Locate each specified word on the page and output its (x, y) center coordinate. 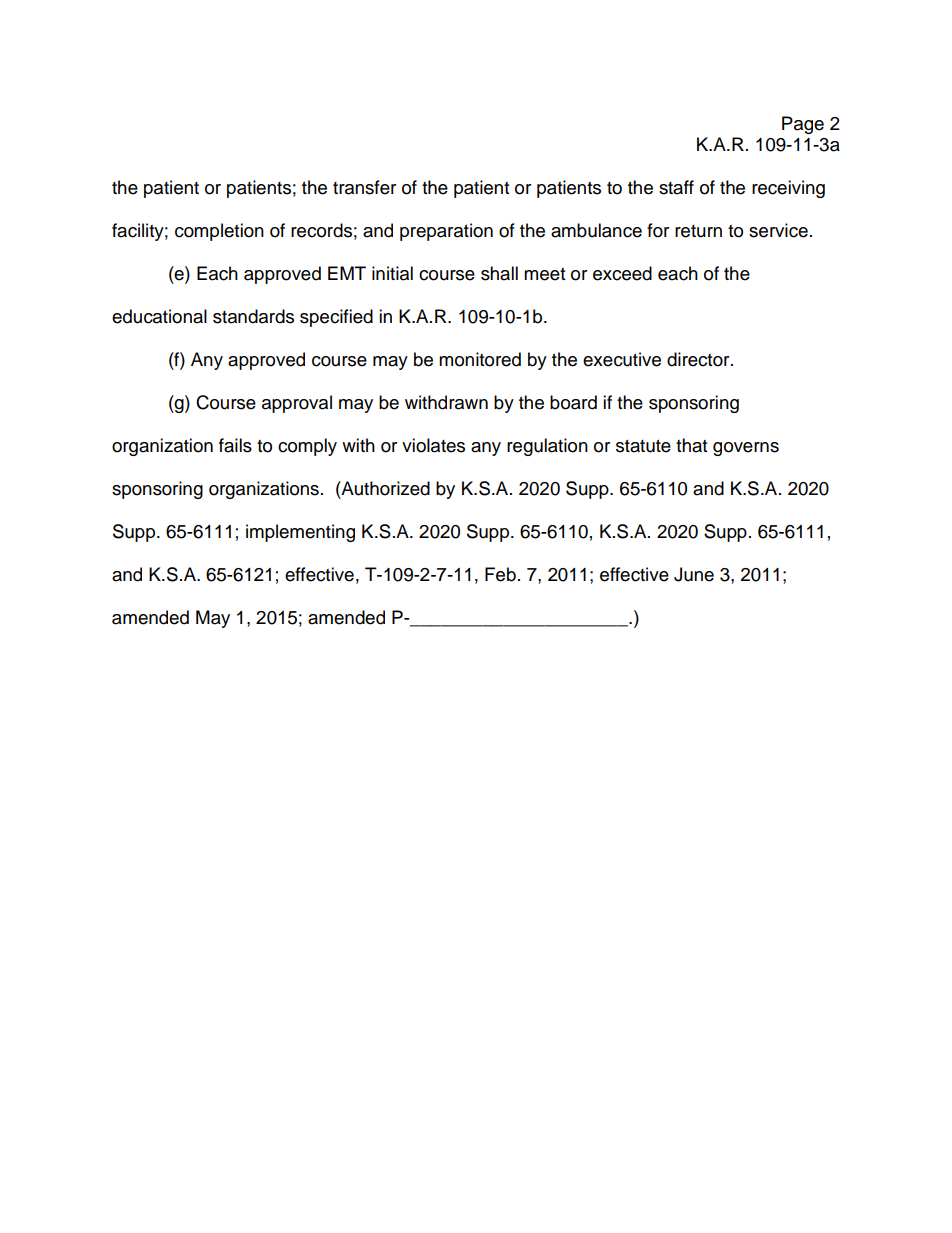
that (691, 445)
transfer (364, 187)
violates (433, 445)
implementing (300, 533)
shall (499, 273)
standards (253, 316)
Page (803, 125)
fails (235, 445)
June (694, 574)
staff (676, 187)
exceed (622, 273)
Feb (500, 574)
